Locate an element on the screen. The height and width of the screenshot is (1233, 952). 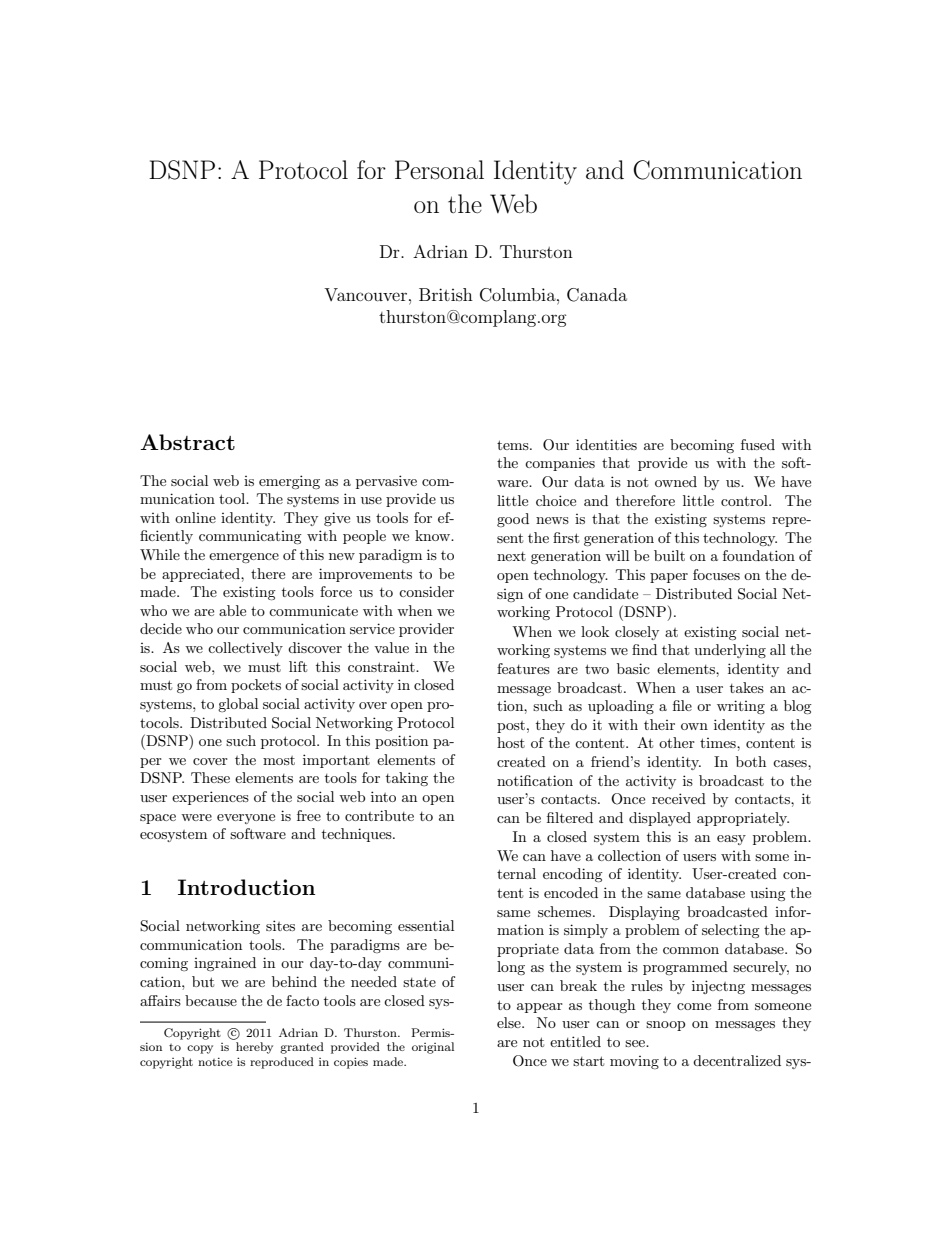
underlying is located at coordinates (730, 651).
